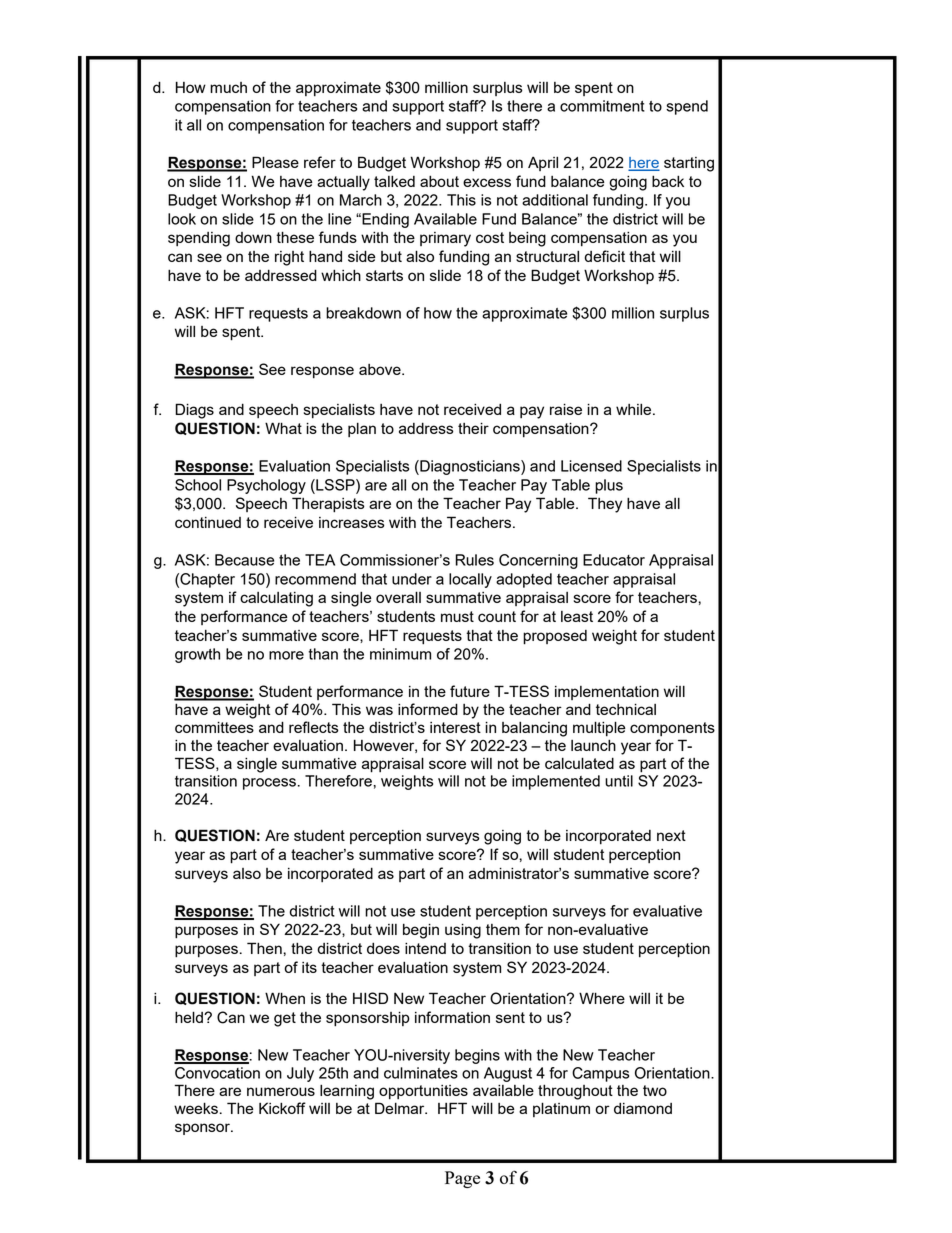  I want to click on Kickoff, so click(282, 1108).
